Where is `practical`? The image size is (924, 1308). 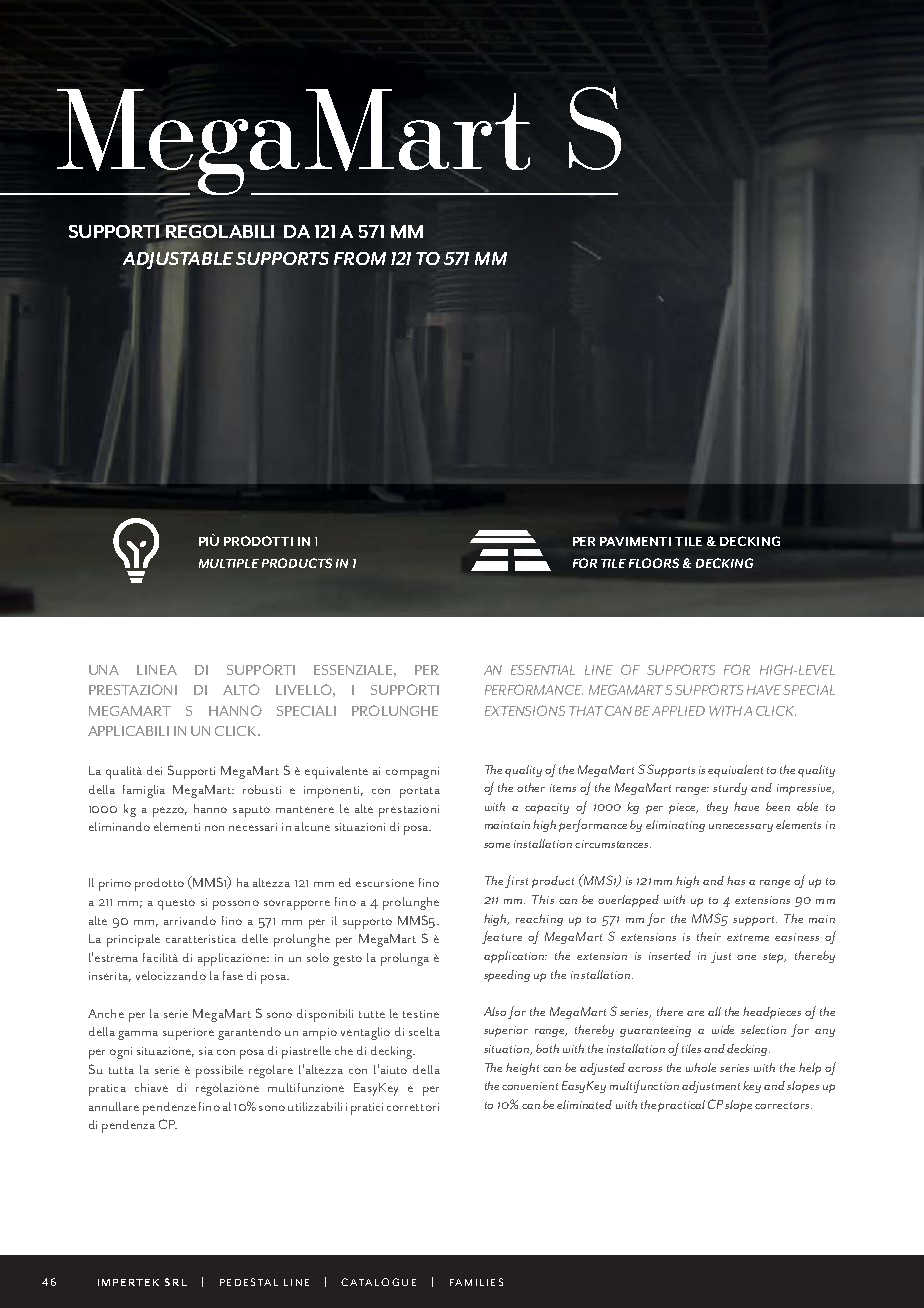 practical is located at coordinates (681, 1106).
